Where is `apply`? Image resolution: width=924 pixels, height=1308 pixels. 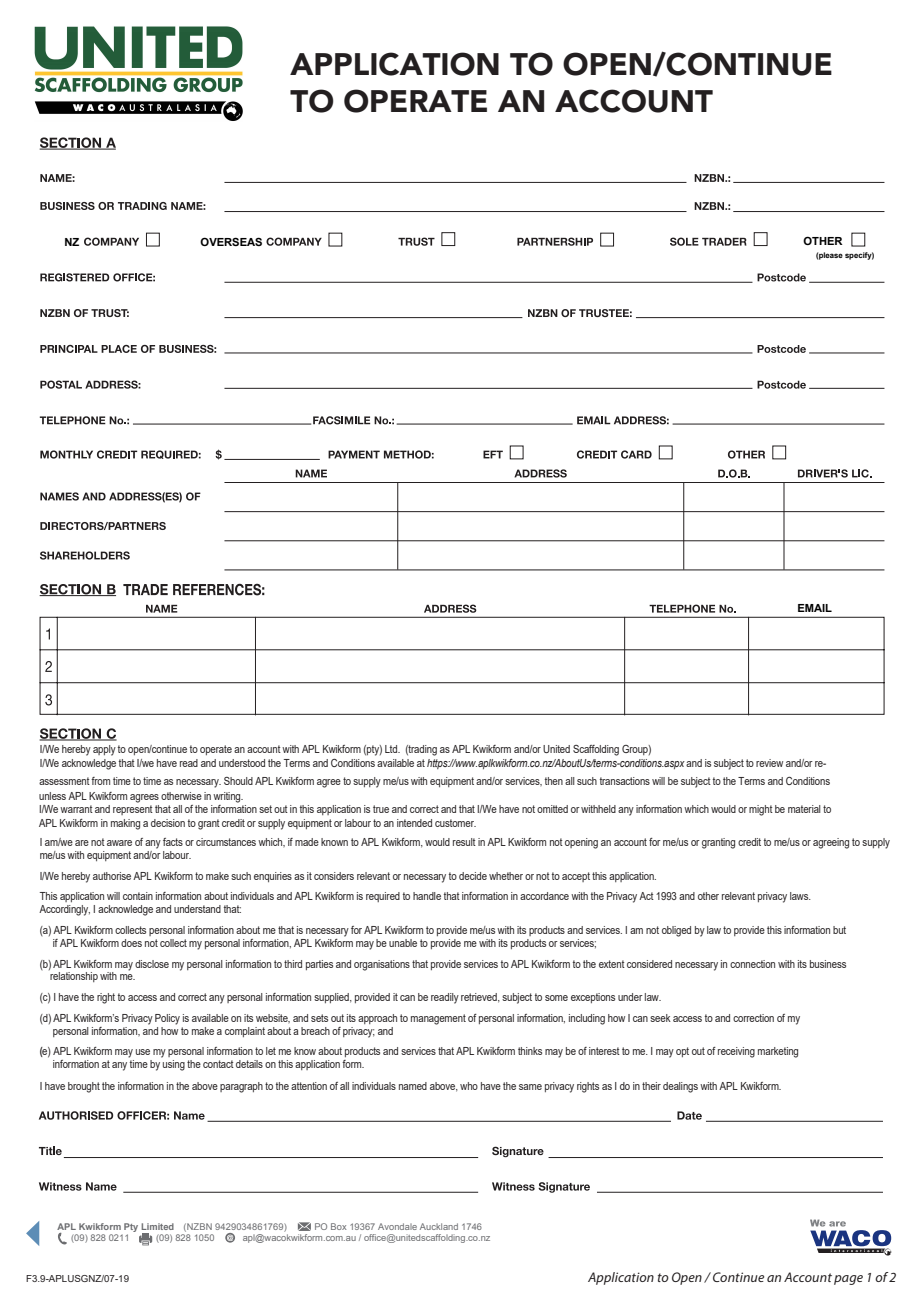
apply is located at coordinates (104, 750).
